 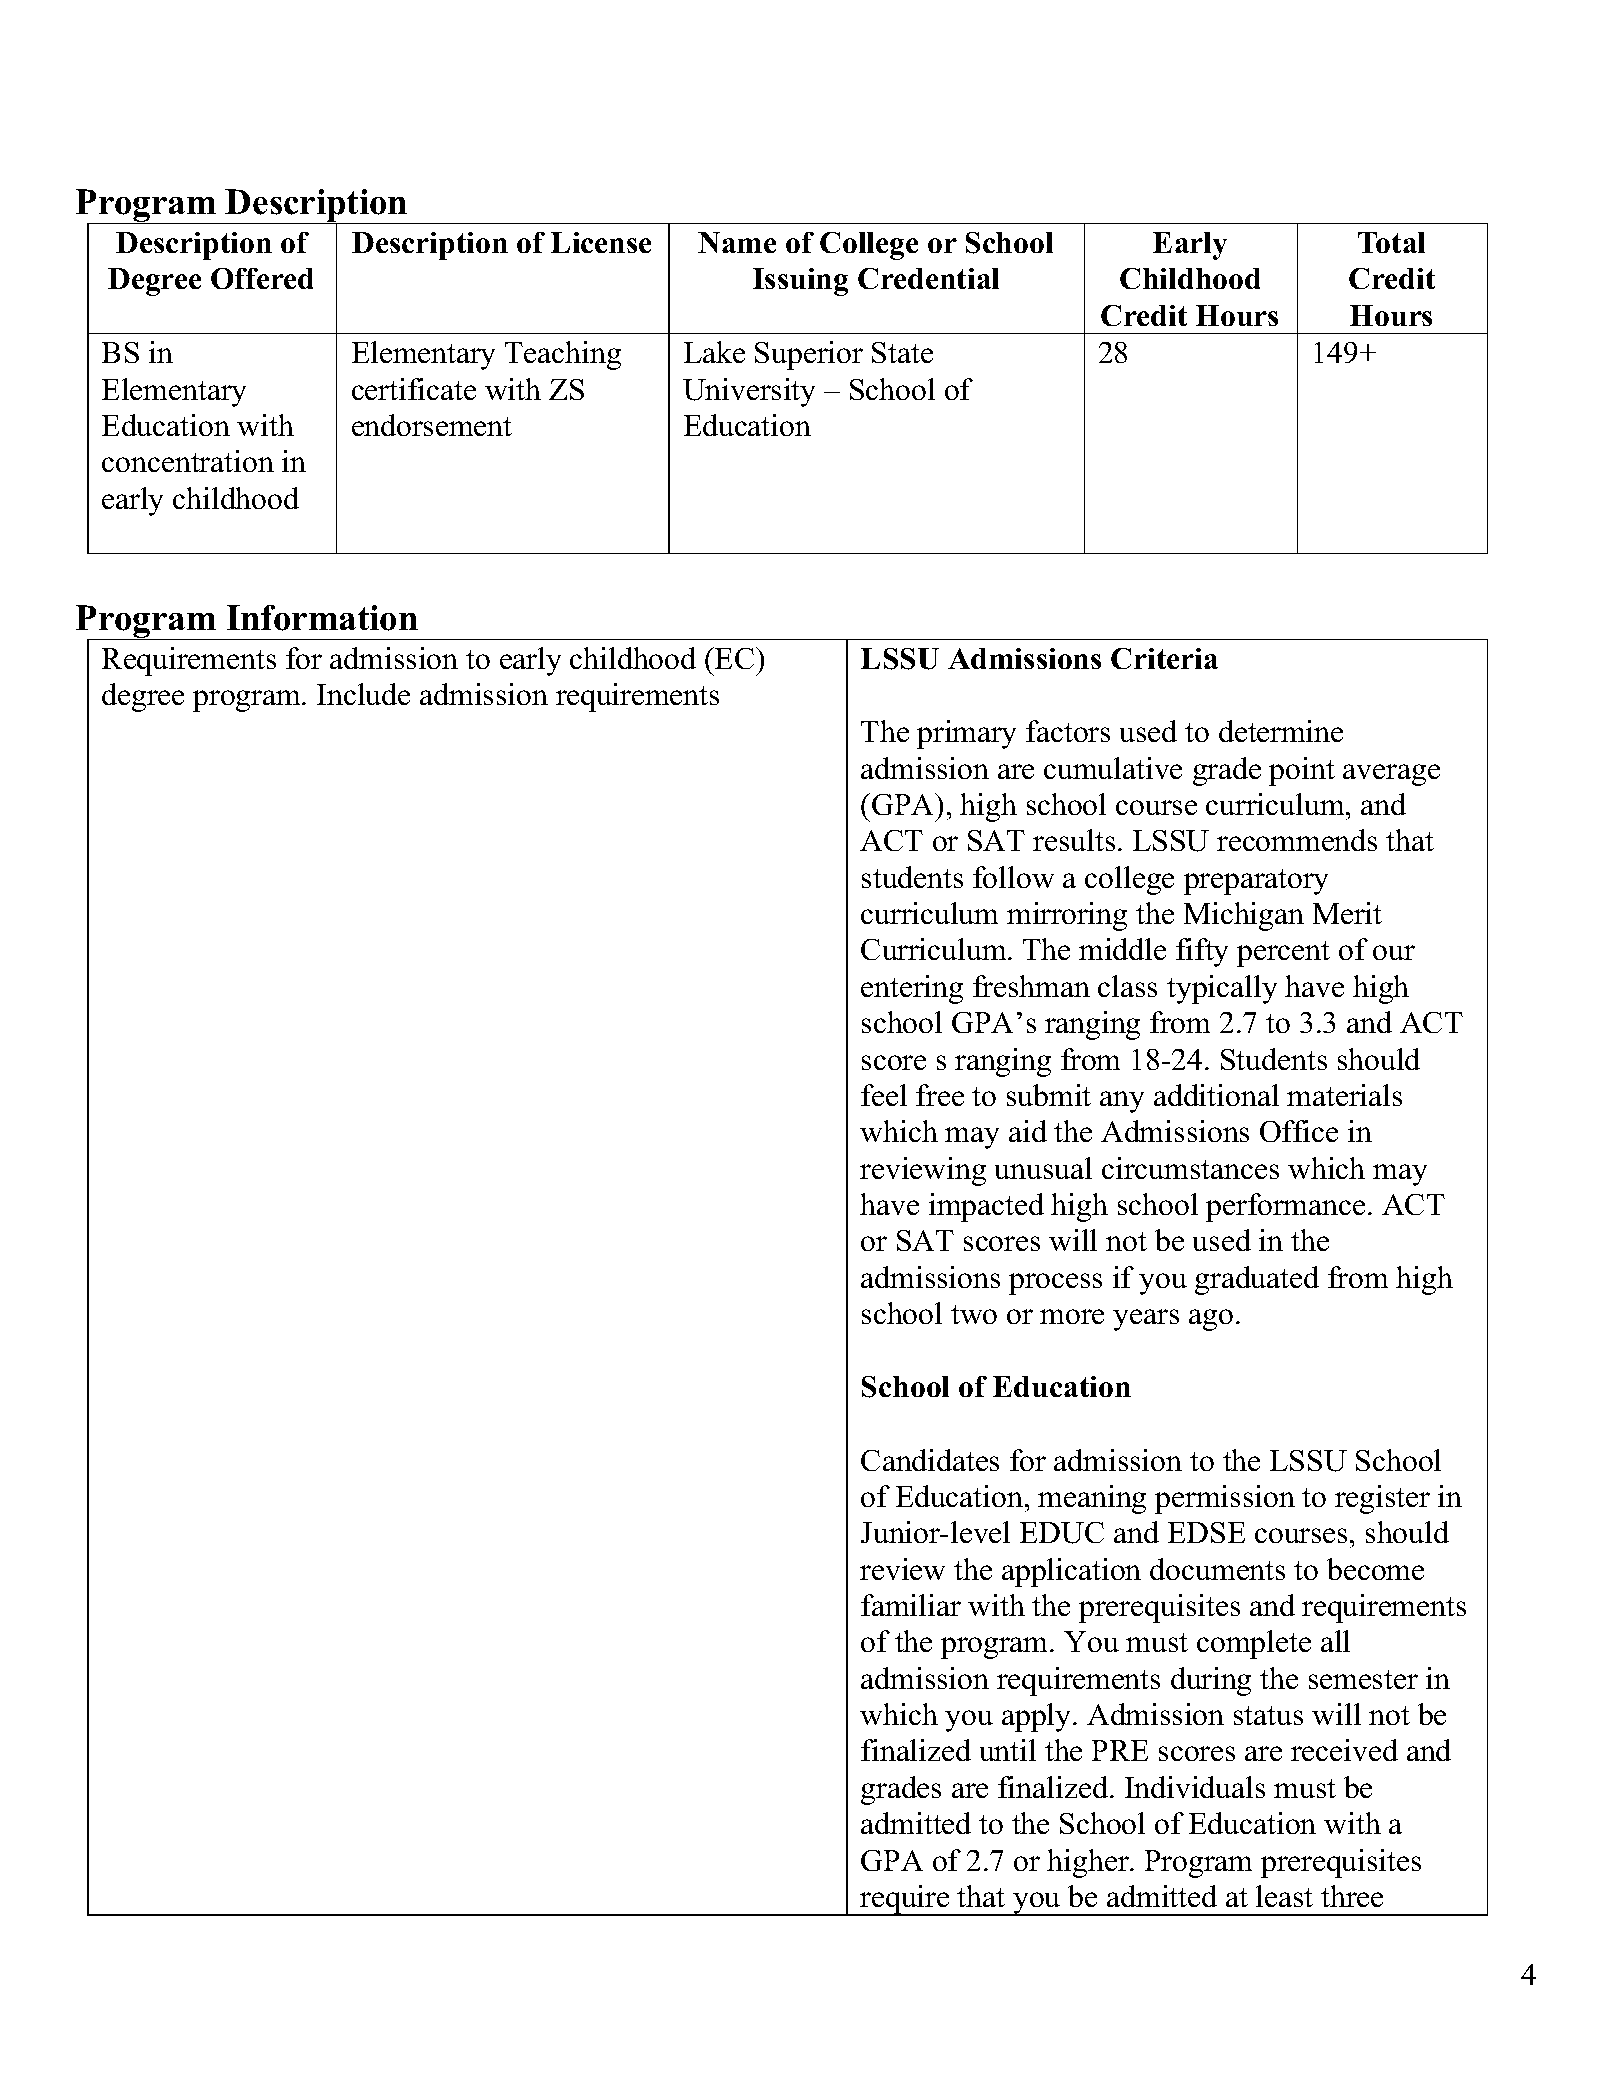 What do you see at coordinates (966, 734) in the image?
I see `primary` at bounding box center [966, 734].
